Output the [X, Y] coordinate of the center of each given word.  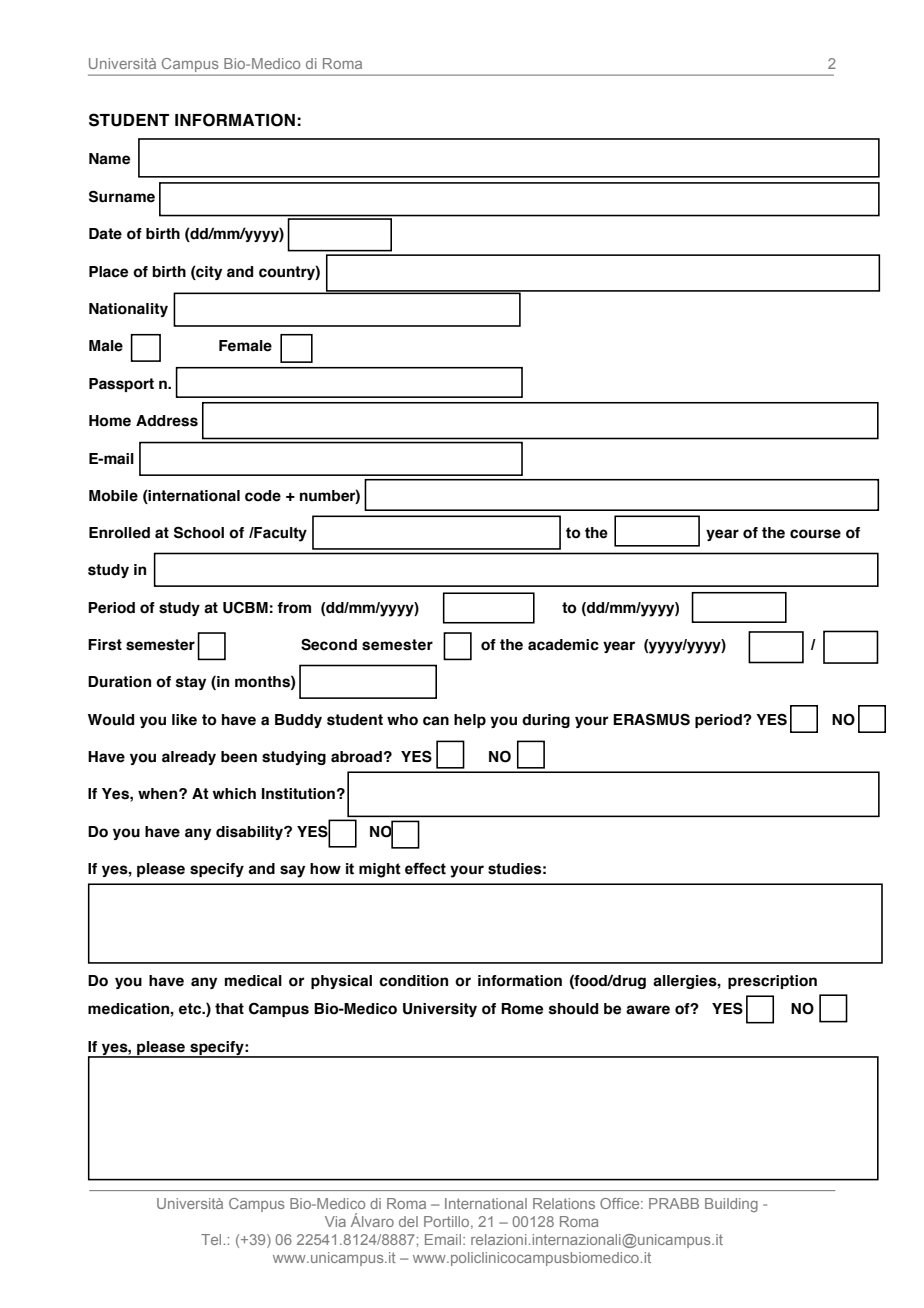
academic [563, 645]
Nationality [128, 310]
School [199, 532]
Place [108, 272]
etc [191, 1009]
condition [413, 981]
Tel [211, 1239]
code [263, 496]
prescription [772, 982]
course [815, 534]
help [470, 721]
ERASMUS [651, 719]
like [184, 720]
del [408, 1221]
